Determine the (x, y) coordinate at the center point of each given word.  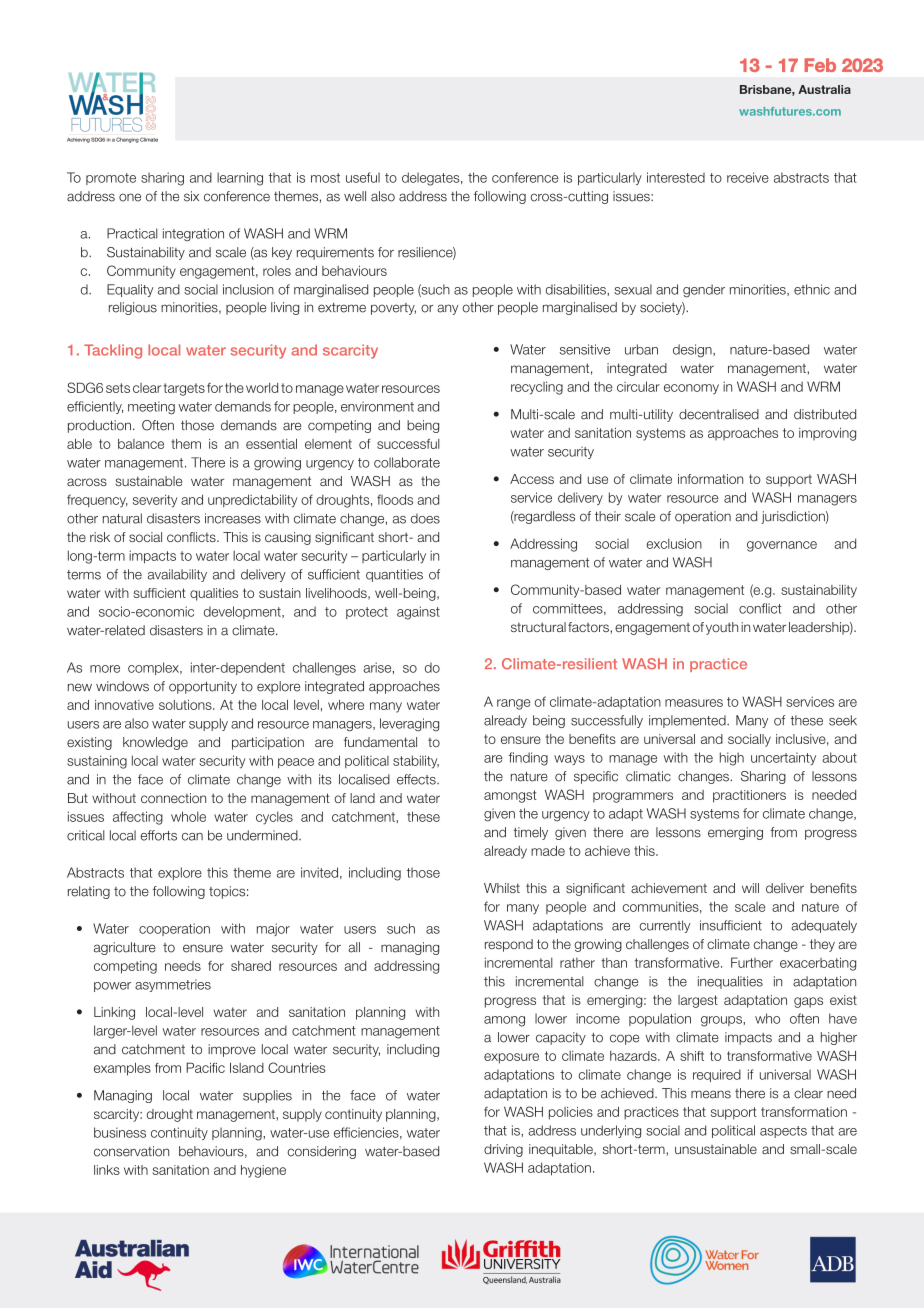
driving (503, 1150)
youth (722, 628)
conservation (131, 1151)
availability (177, 575)
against (418, 613)
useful (363, 177)
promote (111, 179)
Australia (824, 89)
